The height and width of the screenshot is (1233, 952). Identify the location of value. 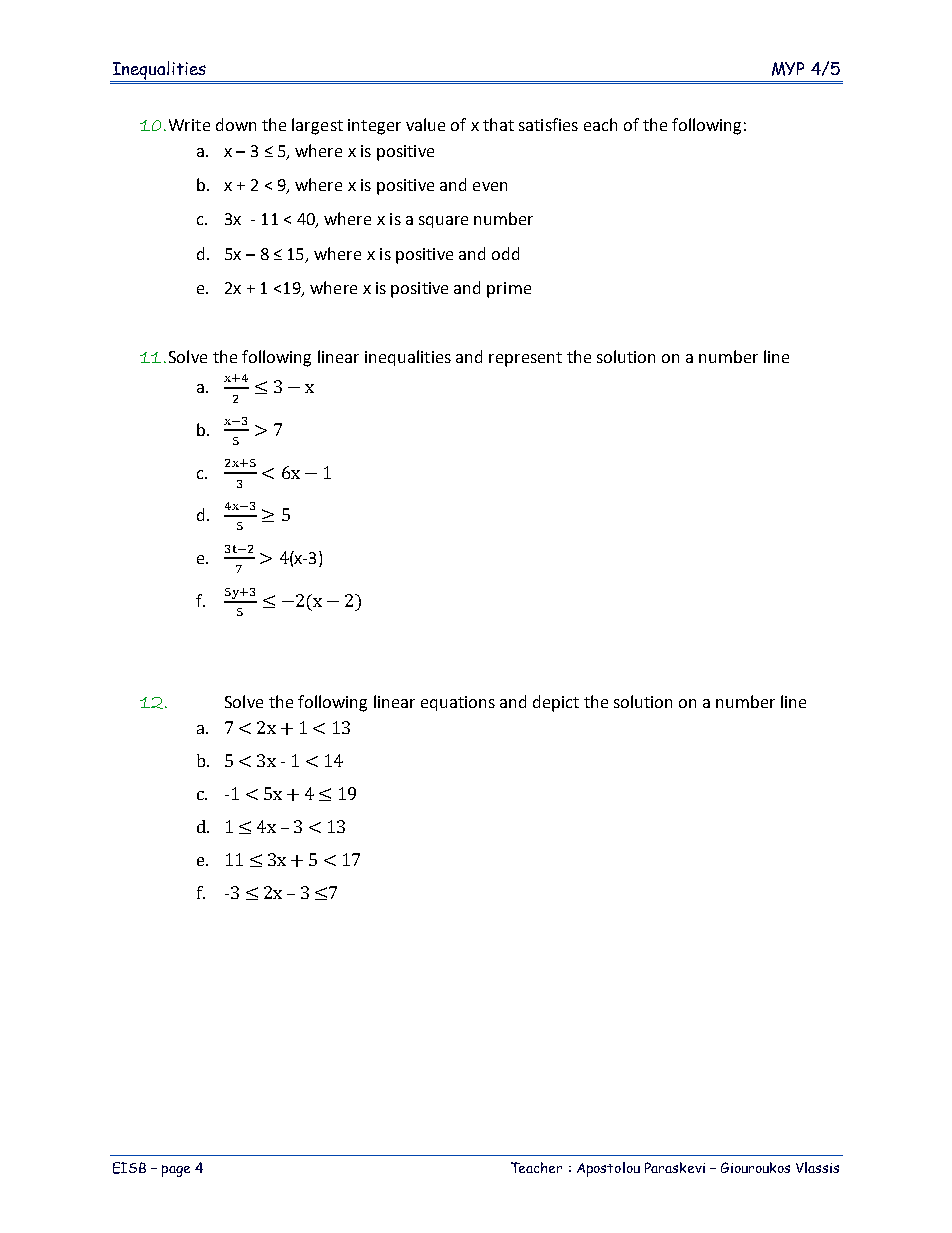
(425, 124).
